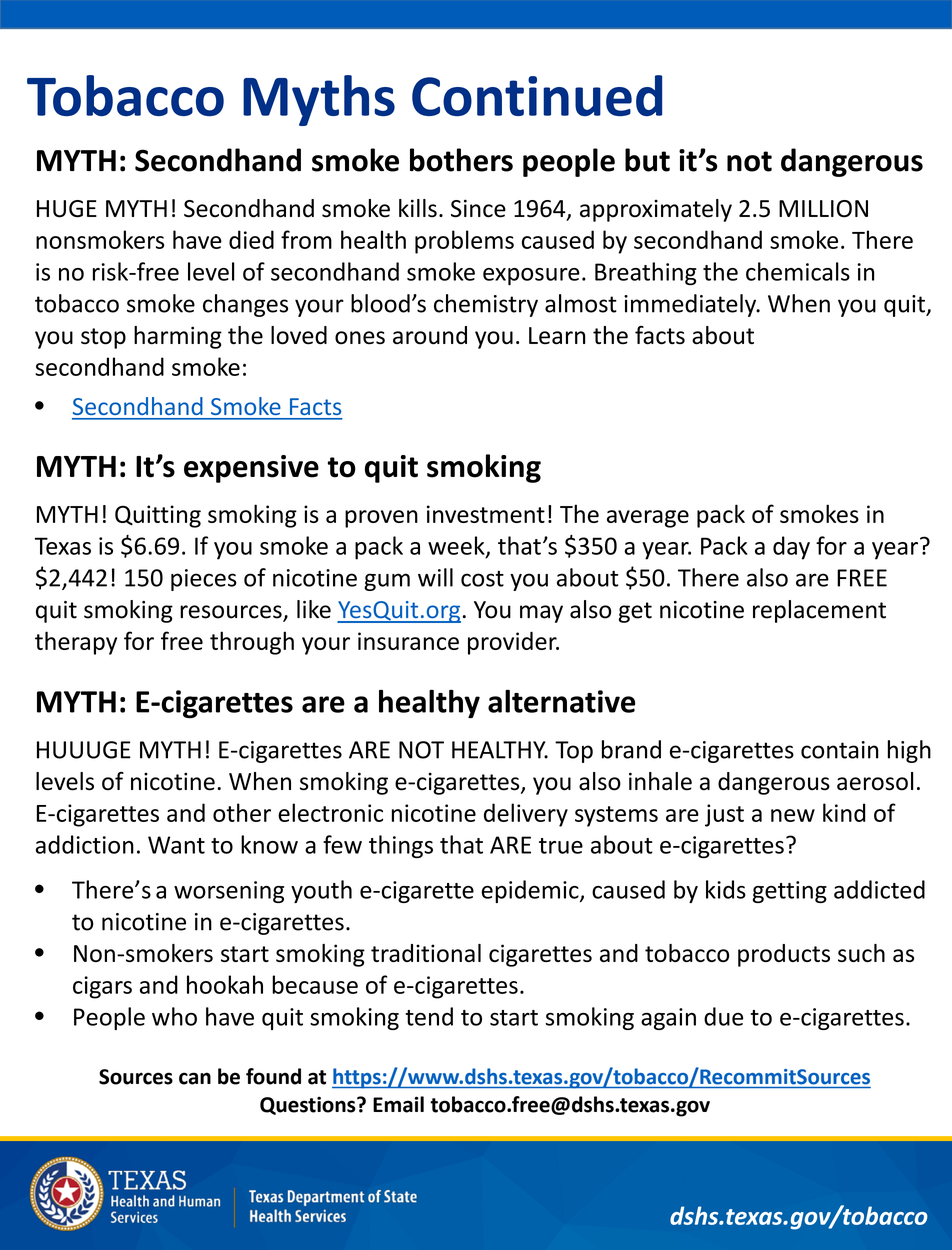 This document has height=1250, width=952. Describe the element at coordinates (791, 548) in the document. I see `day` at that location.
